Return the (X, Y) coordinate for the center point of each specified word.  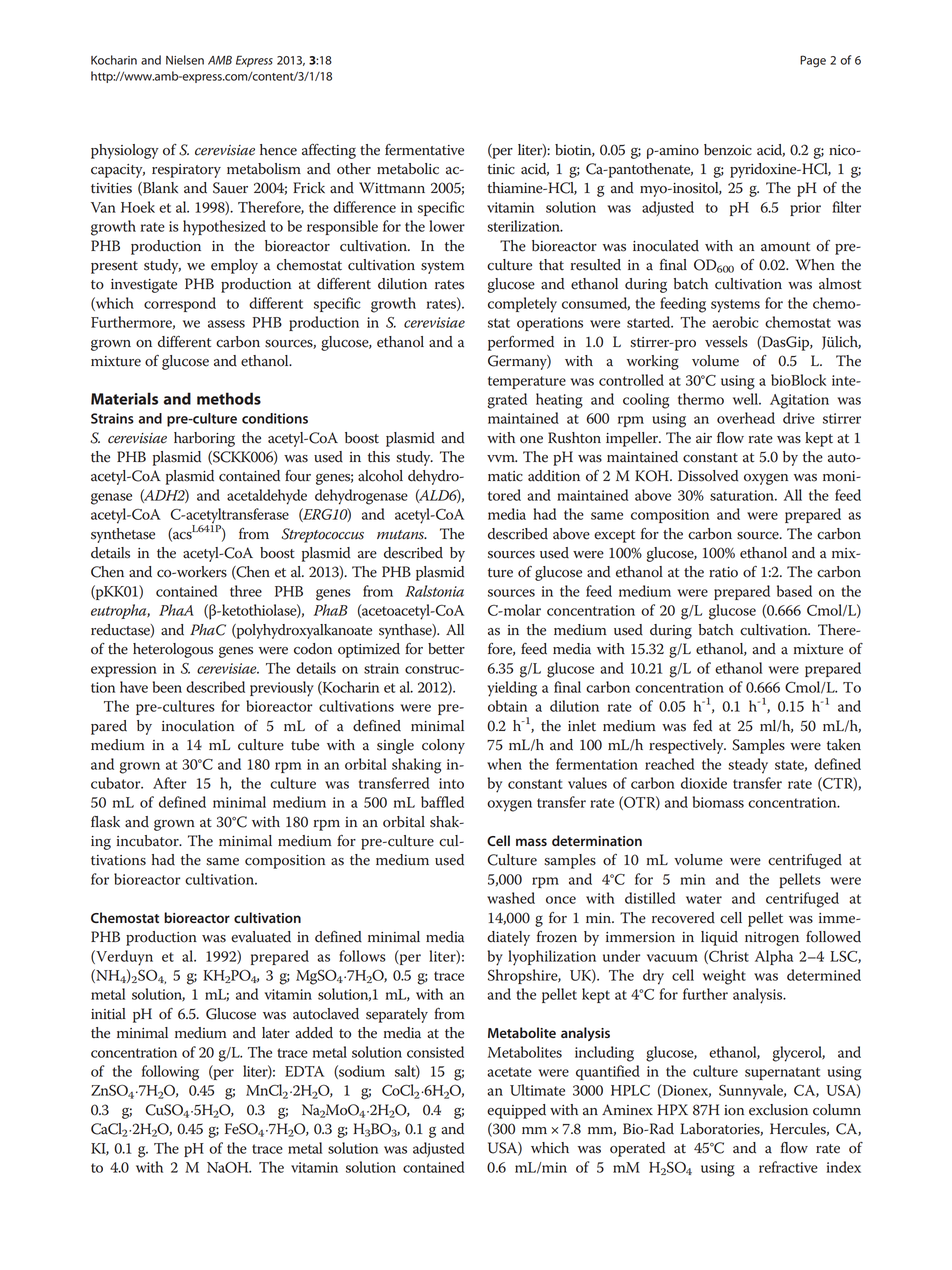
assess (226, 324)
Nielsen (185, 60)
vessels (726, 342)
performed (521, 343)
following (170, 1073)
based (794, 591)
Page (813, 61)
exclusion (778, 1110)
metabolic (408, 169)
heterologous (173, 650)
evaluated (261, 937)
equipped (516, 1111)
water (704, 899)
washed (511, 898)
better (446, 649)
